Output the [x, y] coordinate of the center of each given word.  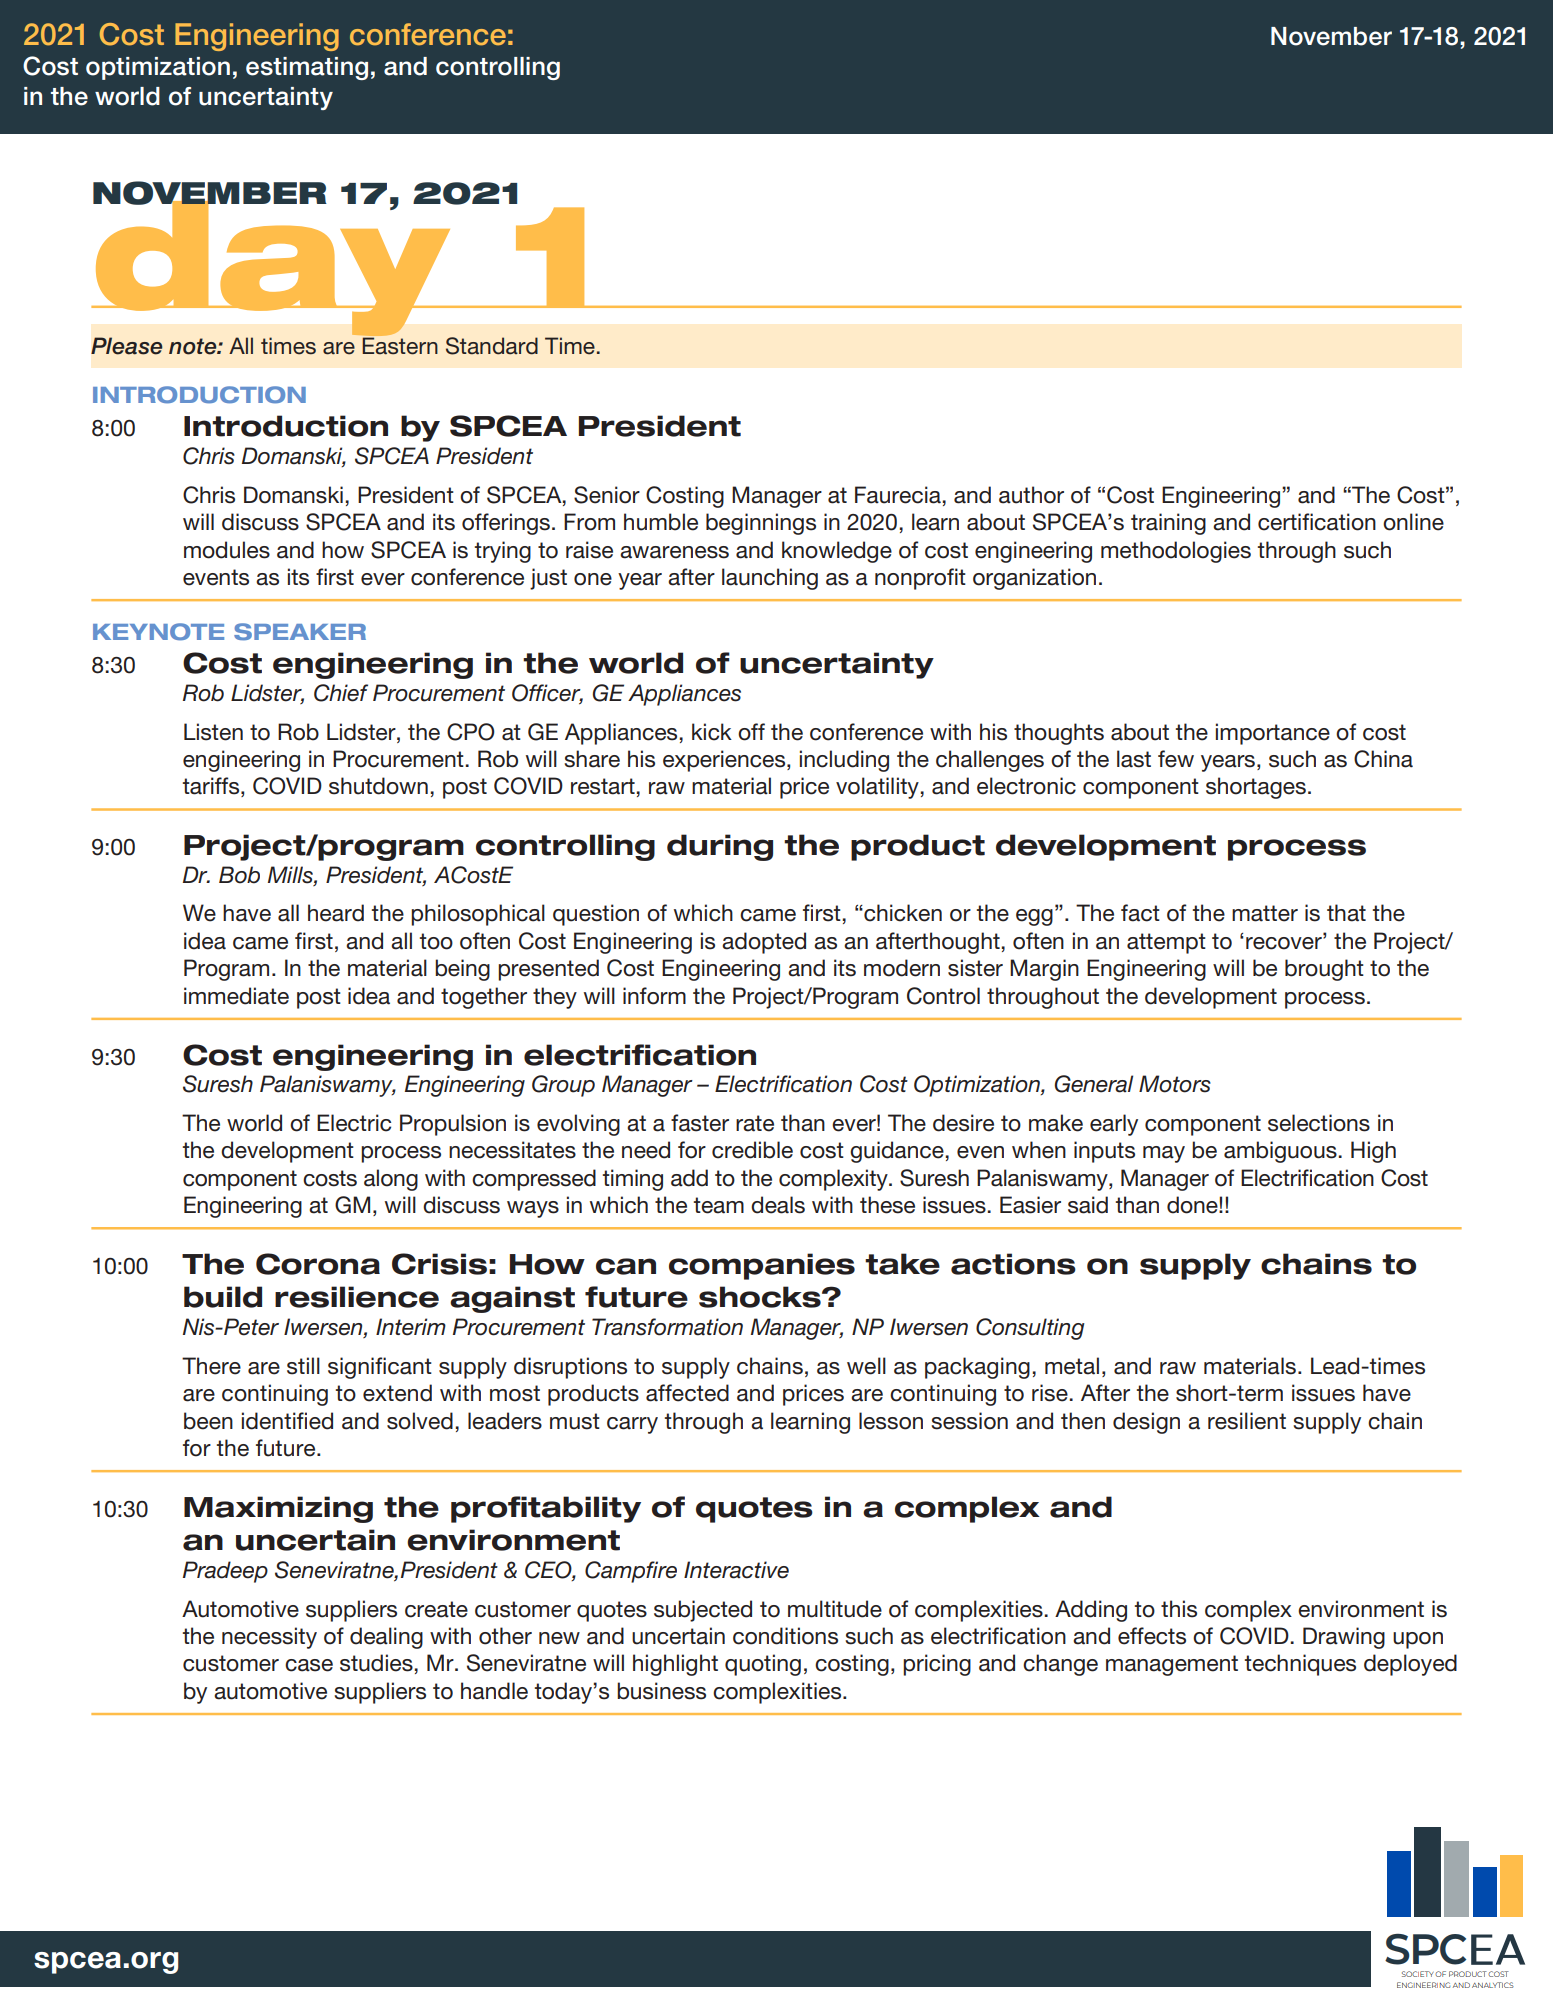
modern [902, 968]
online [1413, 522]
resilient [1247, 1421]
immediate [236, 996]
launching [770, 579]
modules [227, 550]
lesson [891, 1421]
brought [1324, 970]
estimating [307, 68]
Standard [492, 346]
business [661, 1691]
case [309, 1665]
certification [1317, 522]
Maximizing [278, 1509]
